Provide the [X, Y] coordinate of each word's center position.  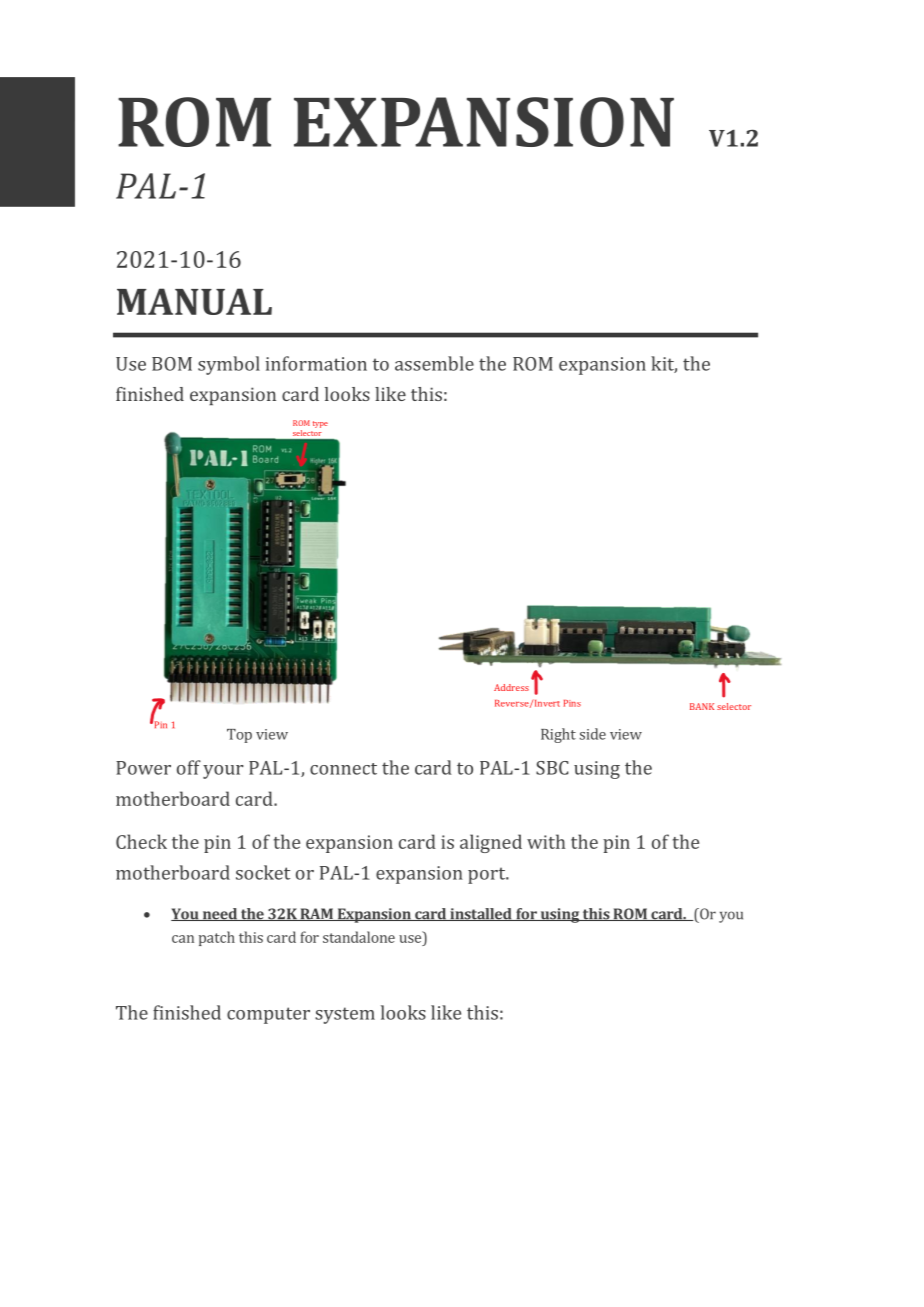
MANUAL [194, 301]
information [316, 363]
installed [481, 914]
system [345, 1015]
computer [268, 1015]
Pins [572, 703]
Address [511, 687]
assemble [434, 363]
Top [239, 736]
